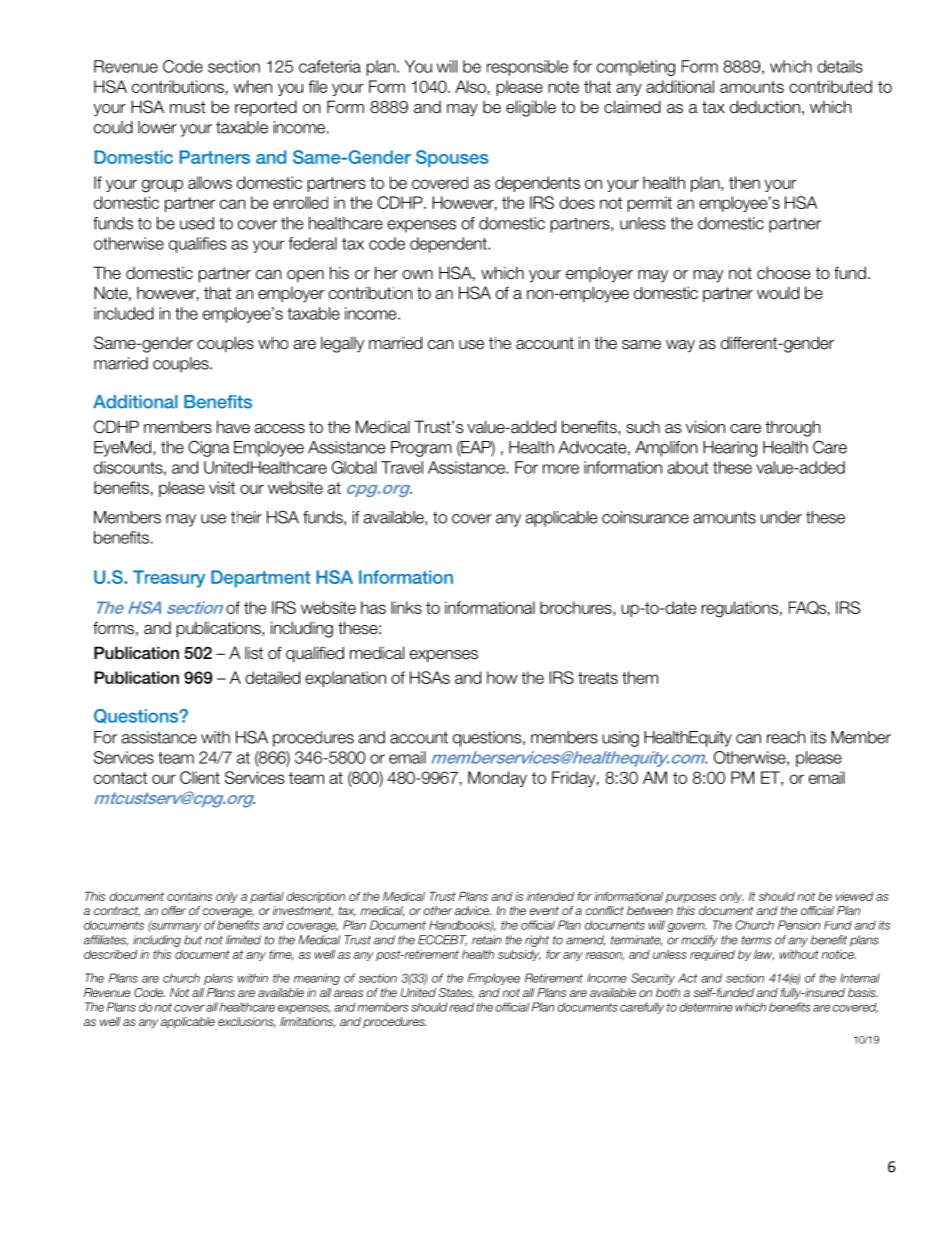 The width and height of the screenshot is (952, 1233). What do you see at coordinates (169, 579) in the screenshot?
I see `Treasury` at bounding box center [169, 579].
